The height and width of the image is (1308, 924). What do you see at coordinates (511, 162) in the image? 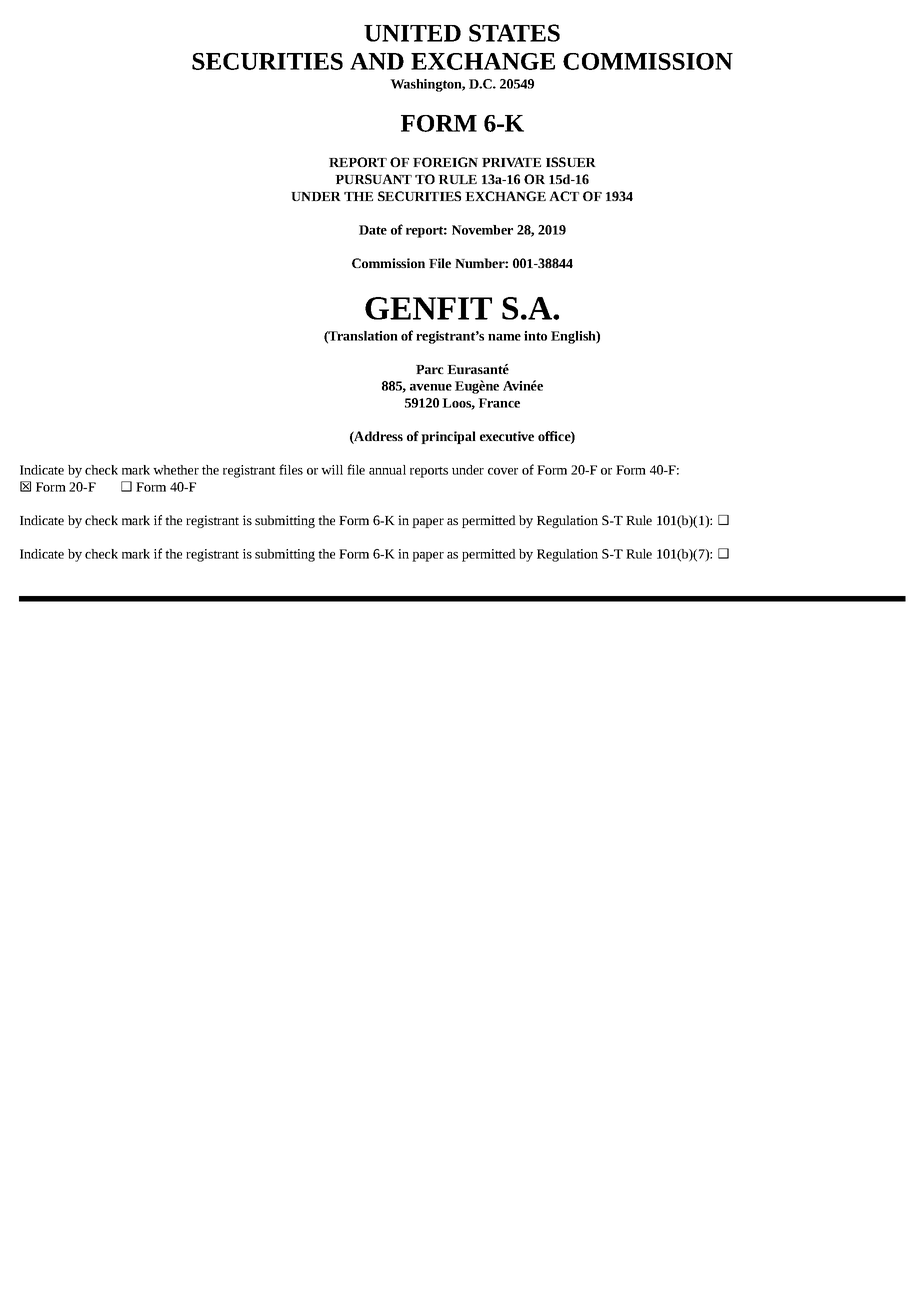
I see `PRIVATE` at bounding box center [511, 162].
